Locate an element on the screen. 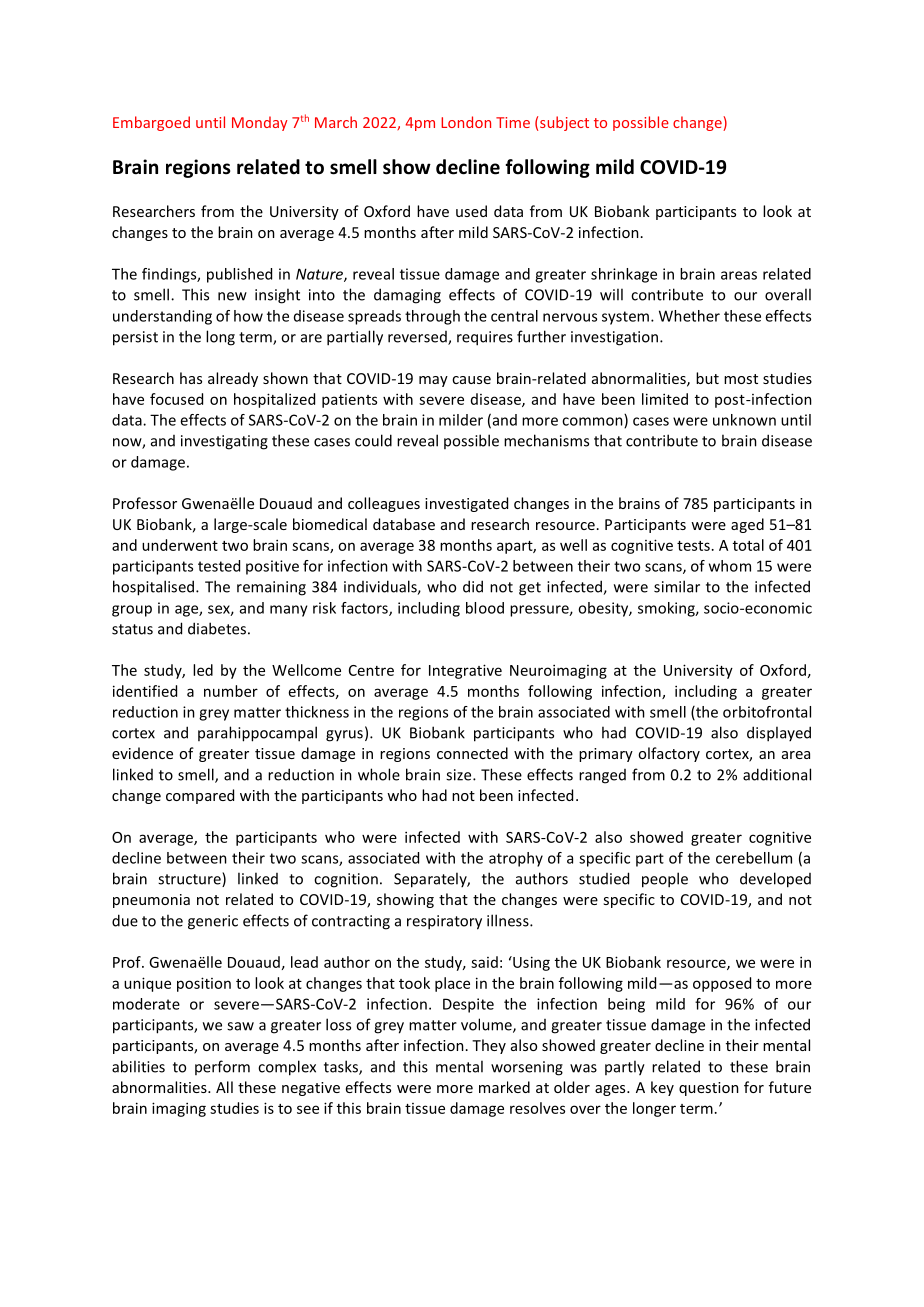 The height and width of the screenshot is (1307, 924). London is located at coordinates (466, 122).
